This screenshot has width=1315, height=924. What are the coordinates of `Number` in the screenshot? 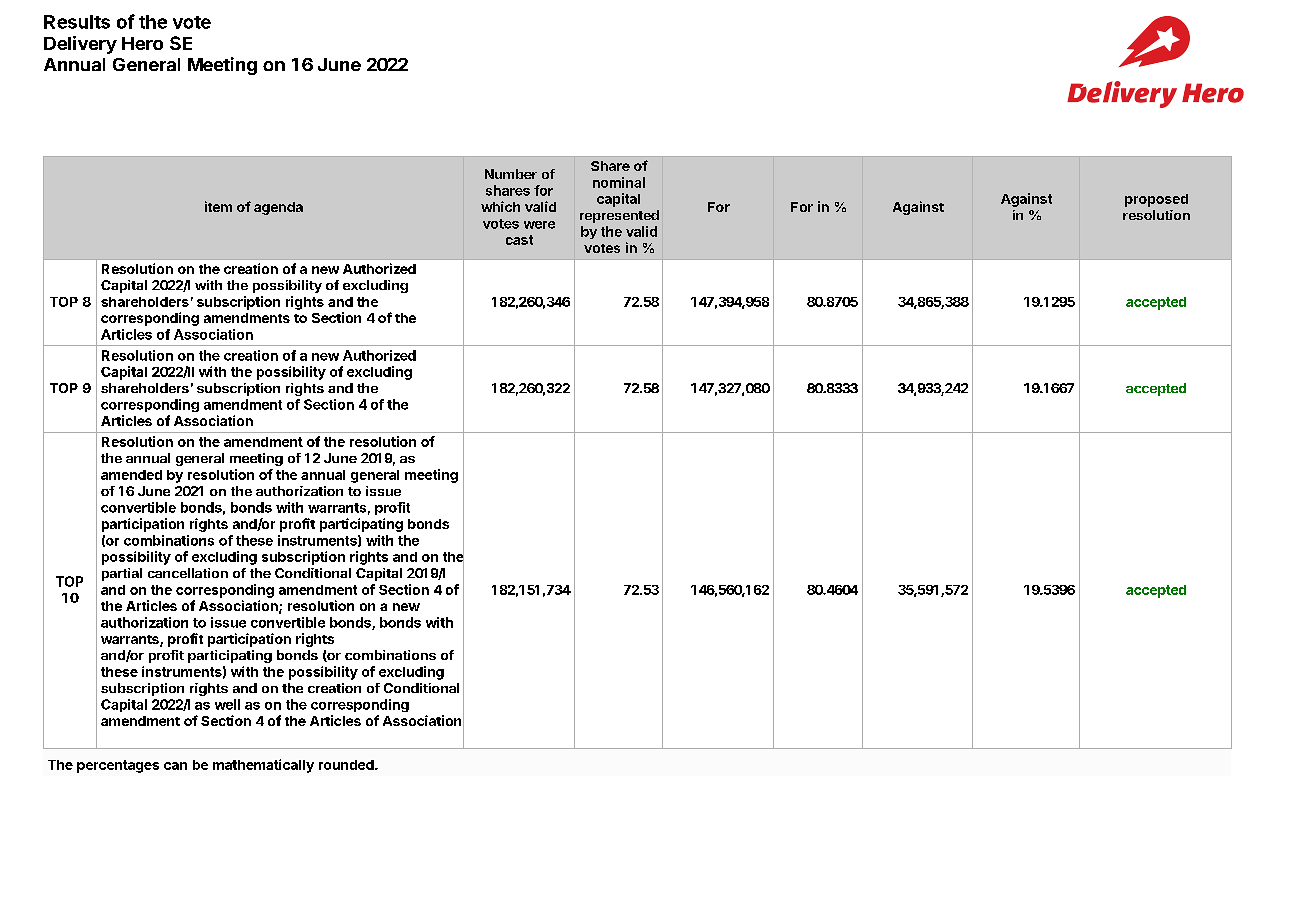 It's located at (511, 174).
